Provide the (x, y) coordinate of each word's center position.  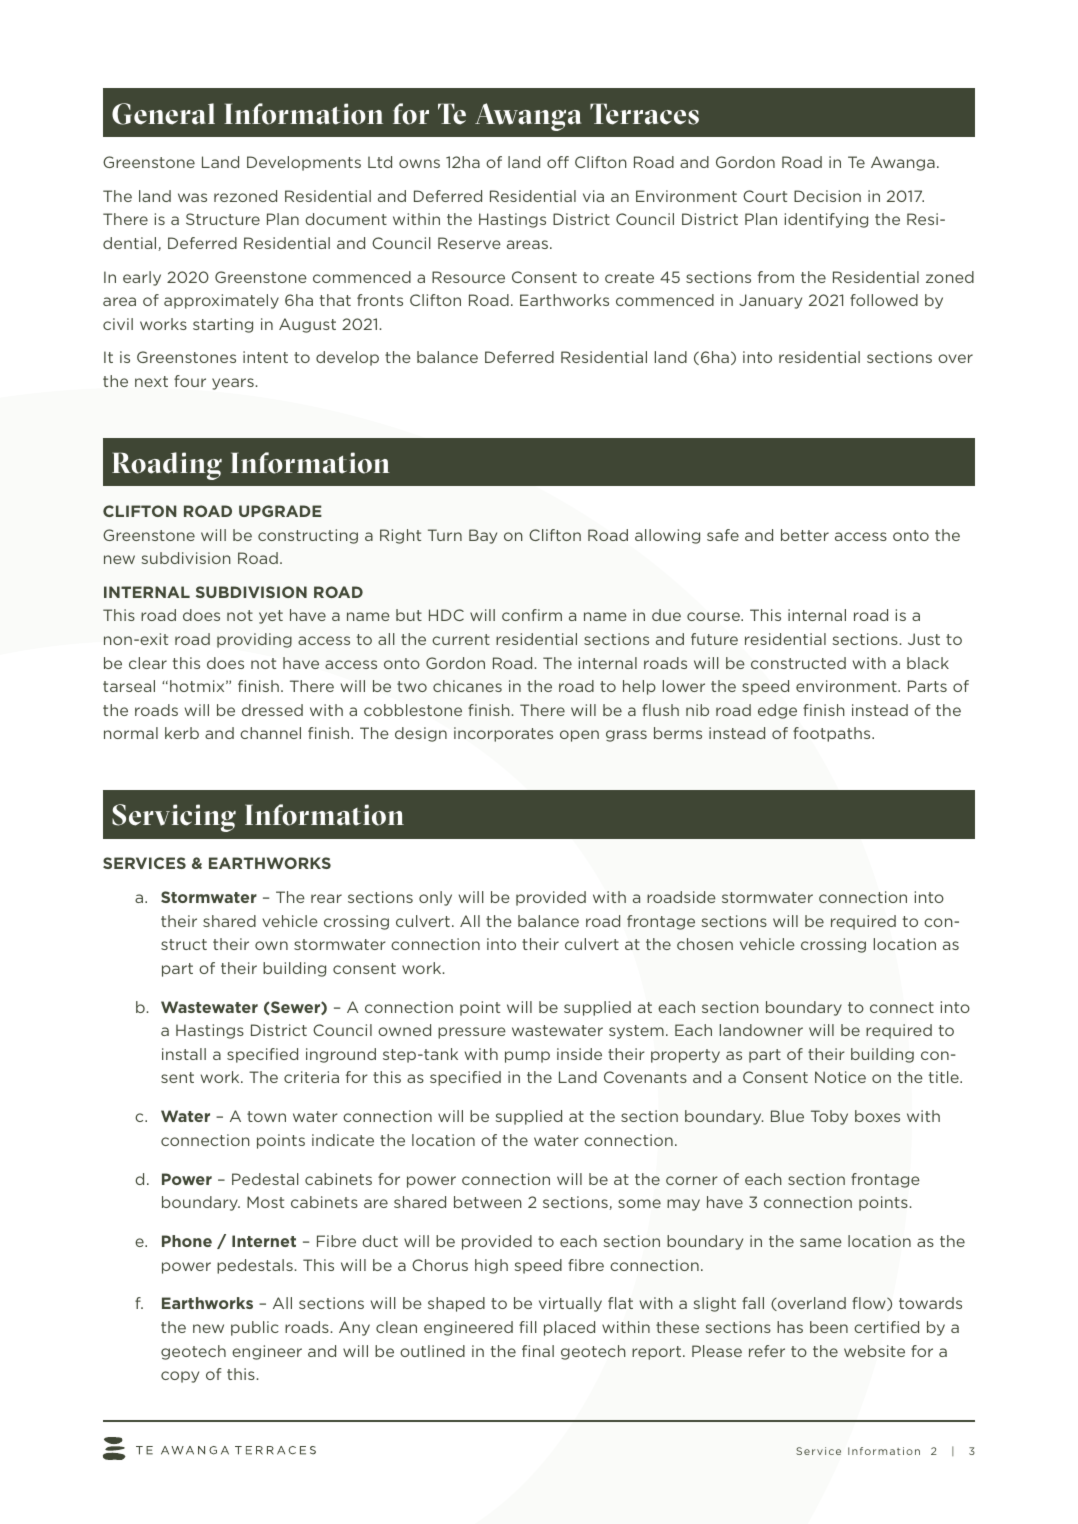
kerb (182, 733)
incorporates (503, 734)
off (558, 162)
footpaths (833, 734)
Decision (827, 196)
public (255, 1328)
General (163, 114)
